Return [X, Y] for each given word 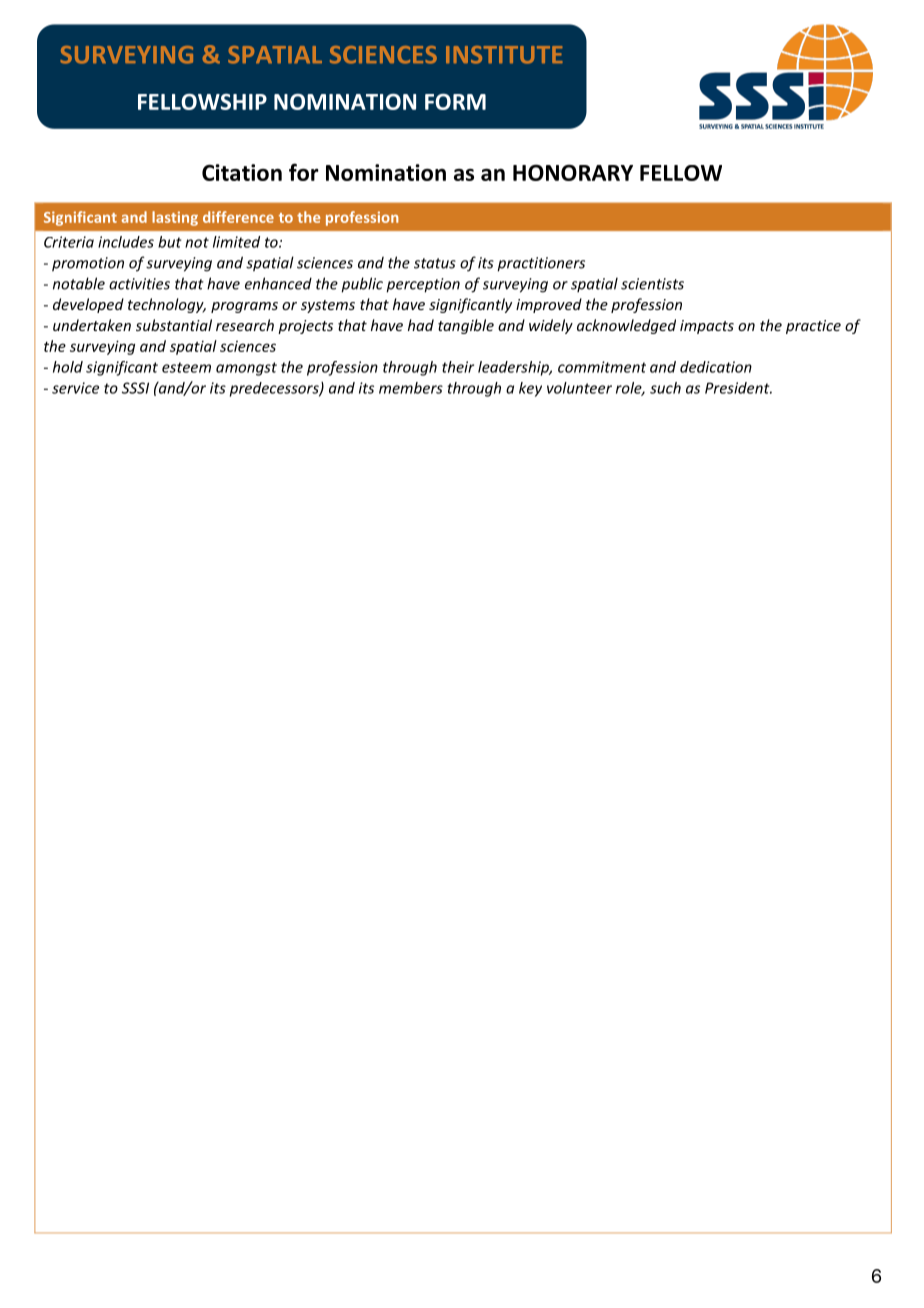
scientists [652, 284]
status [435, 263]
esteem [186, 367]
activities [139, 284]
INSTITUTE [504, 55]
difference [238, 217]
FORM [455, 102]
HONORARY [573, 172]
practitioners [541, 264]
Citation [242, 172]
